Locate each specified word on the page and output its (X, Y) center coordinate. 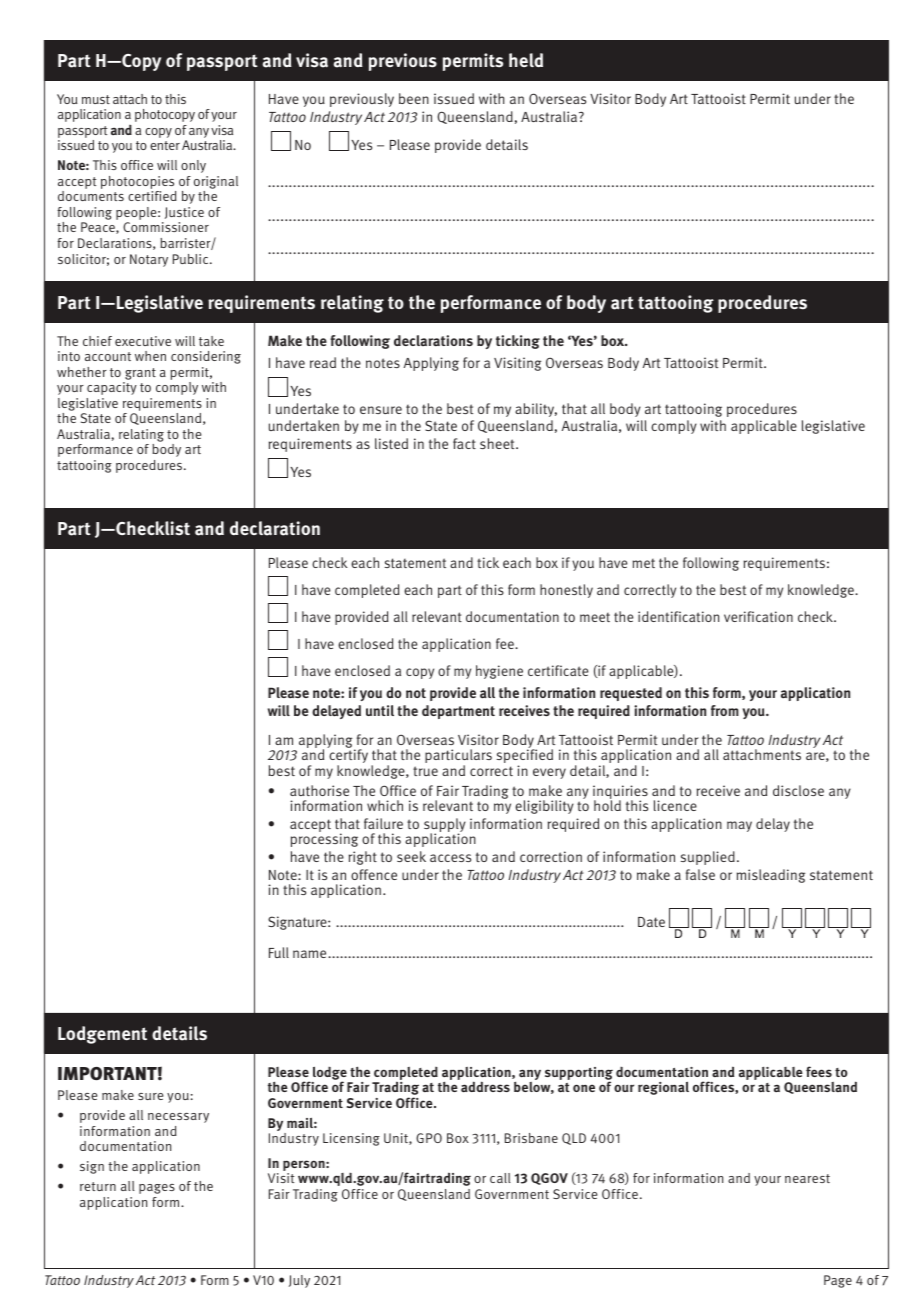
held (526, 60)
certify (347, 756)
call (500, 1178)
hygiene (499, 672)
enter (165, 145)
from (725, 710)
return (98, 1186)
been (414, 98)
